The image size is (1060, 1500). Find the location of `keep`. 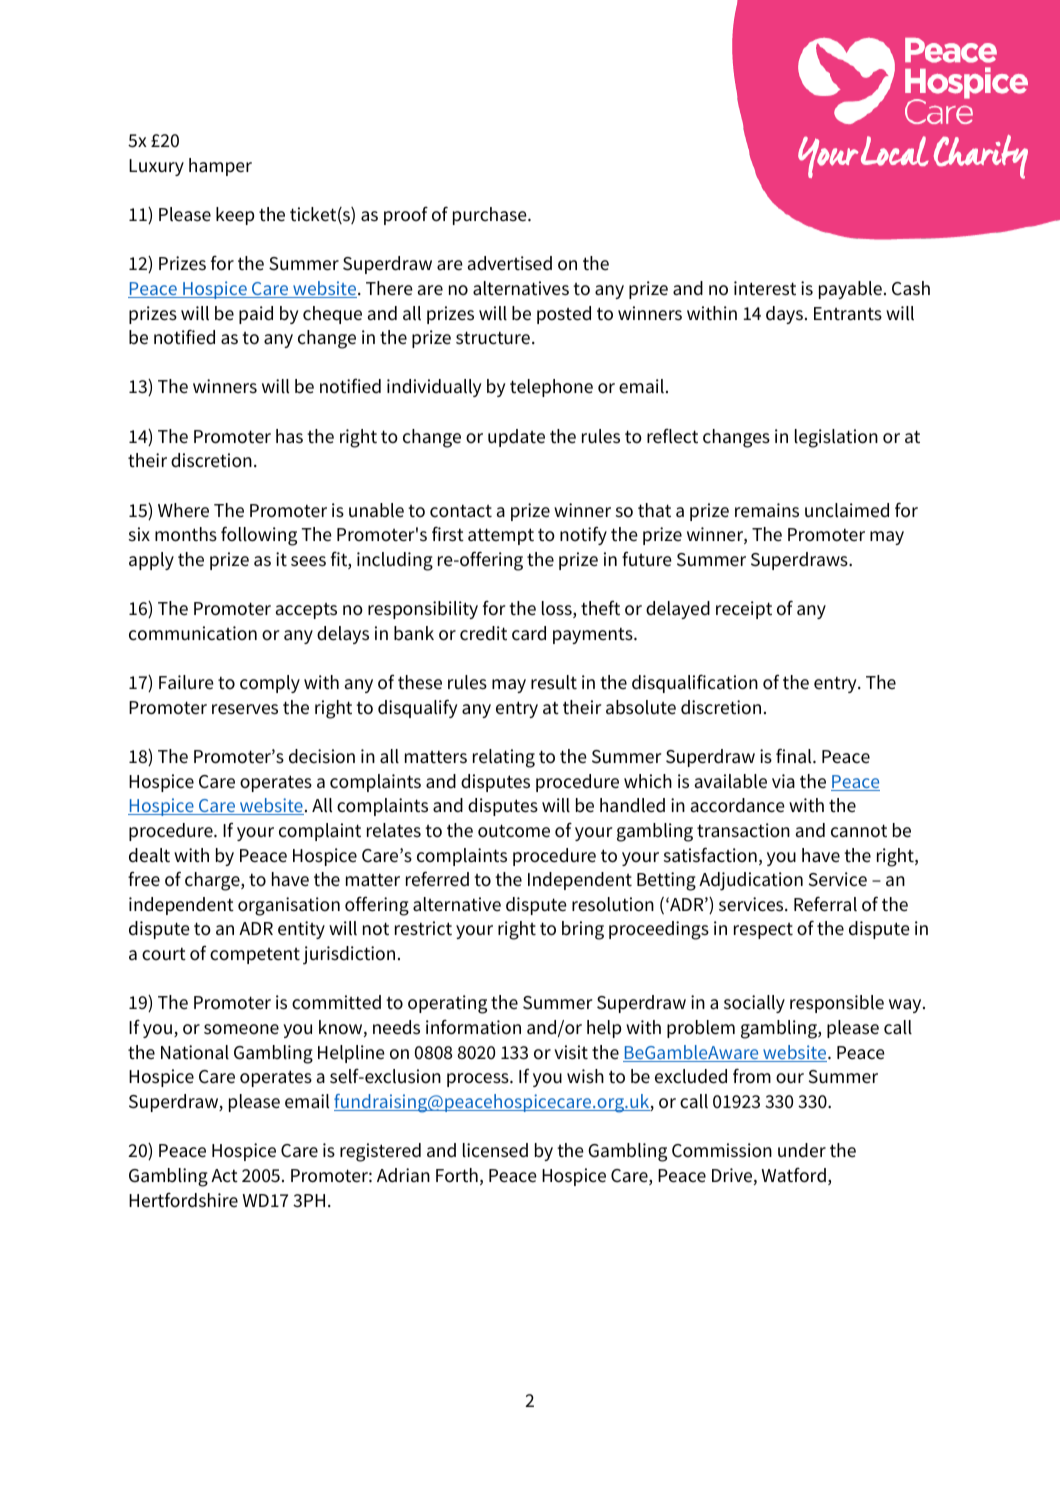

keep is located at coordinates (235, 216).
